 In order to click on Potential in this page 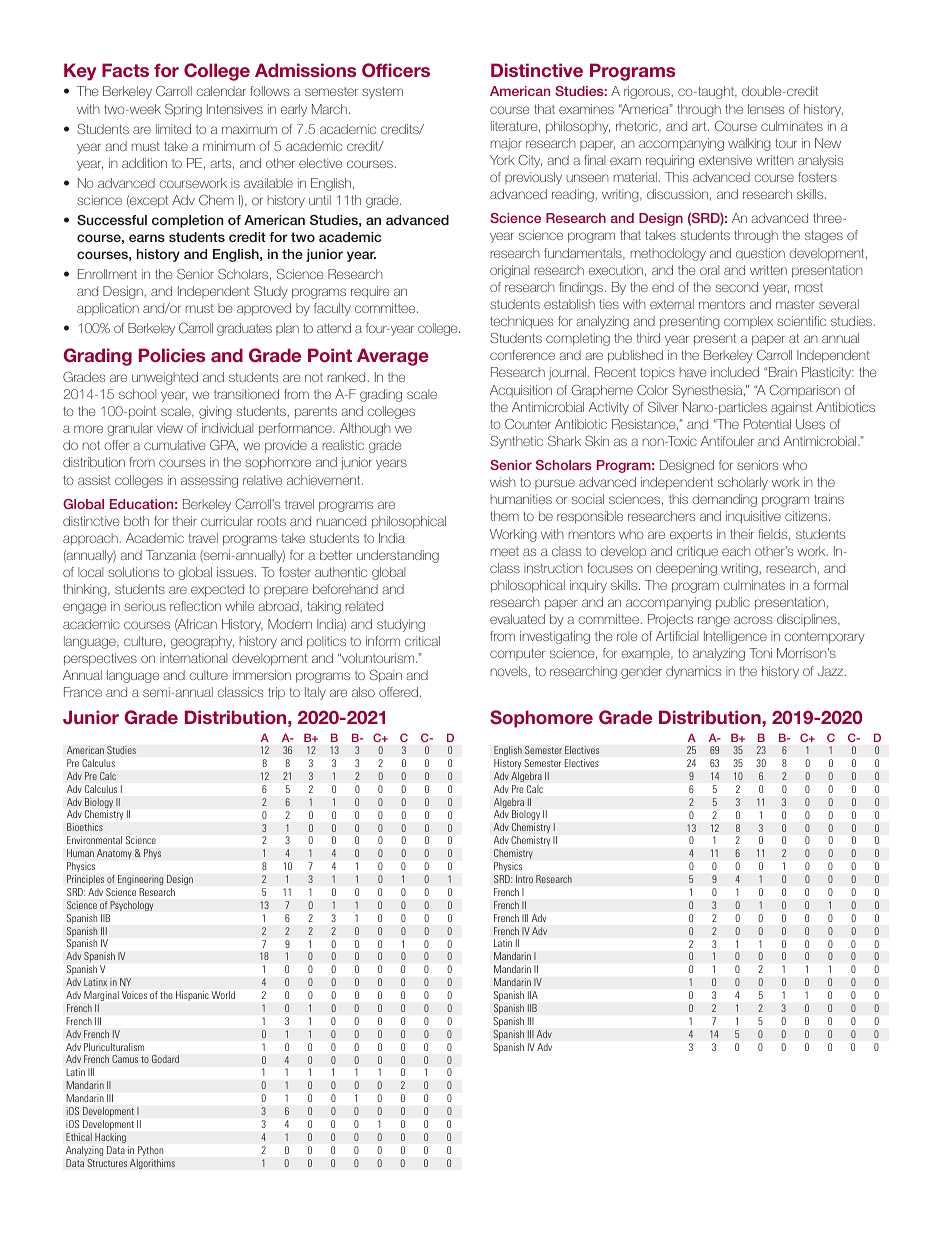, I will do `click(767, 424)`.
